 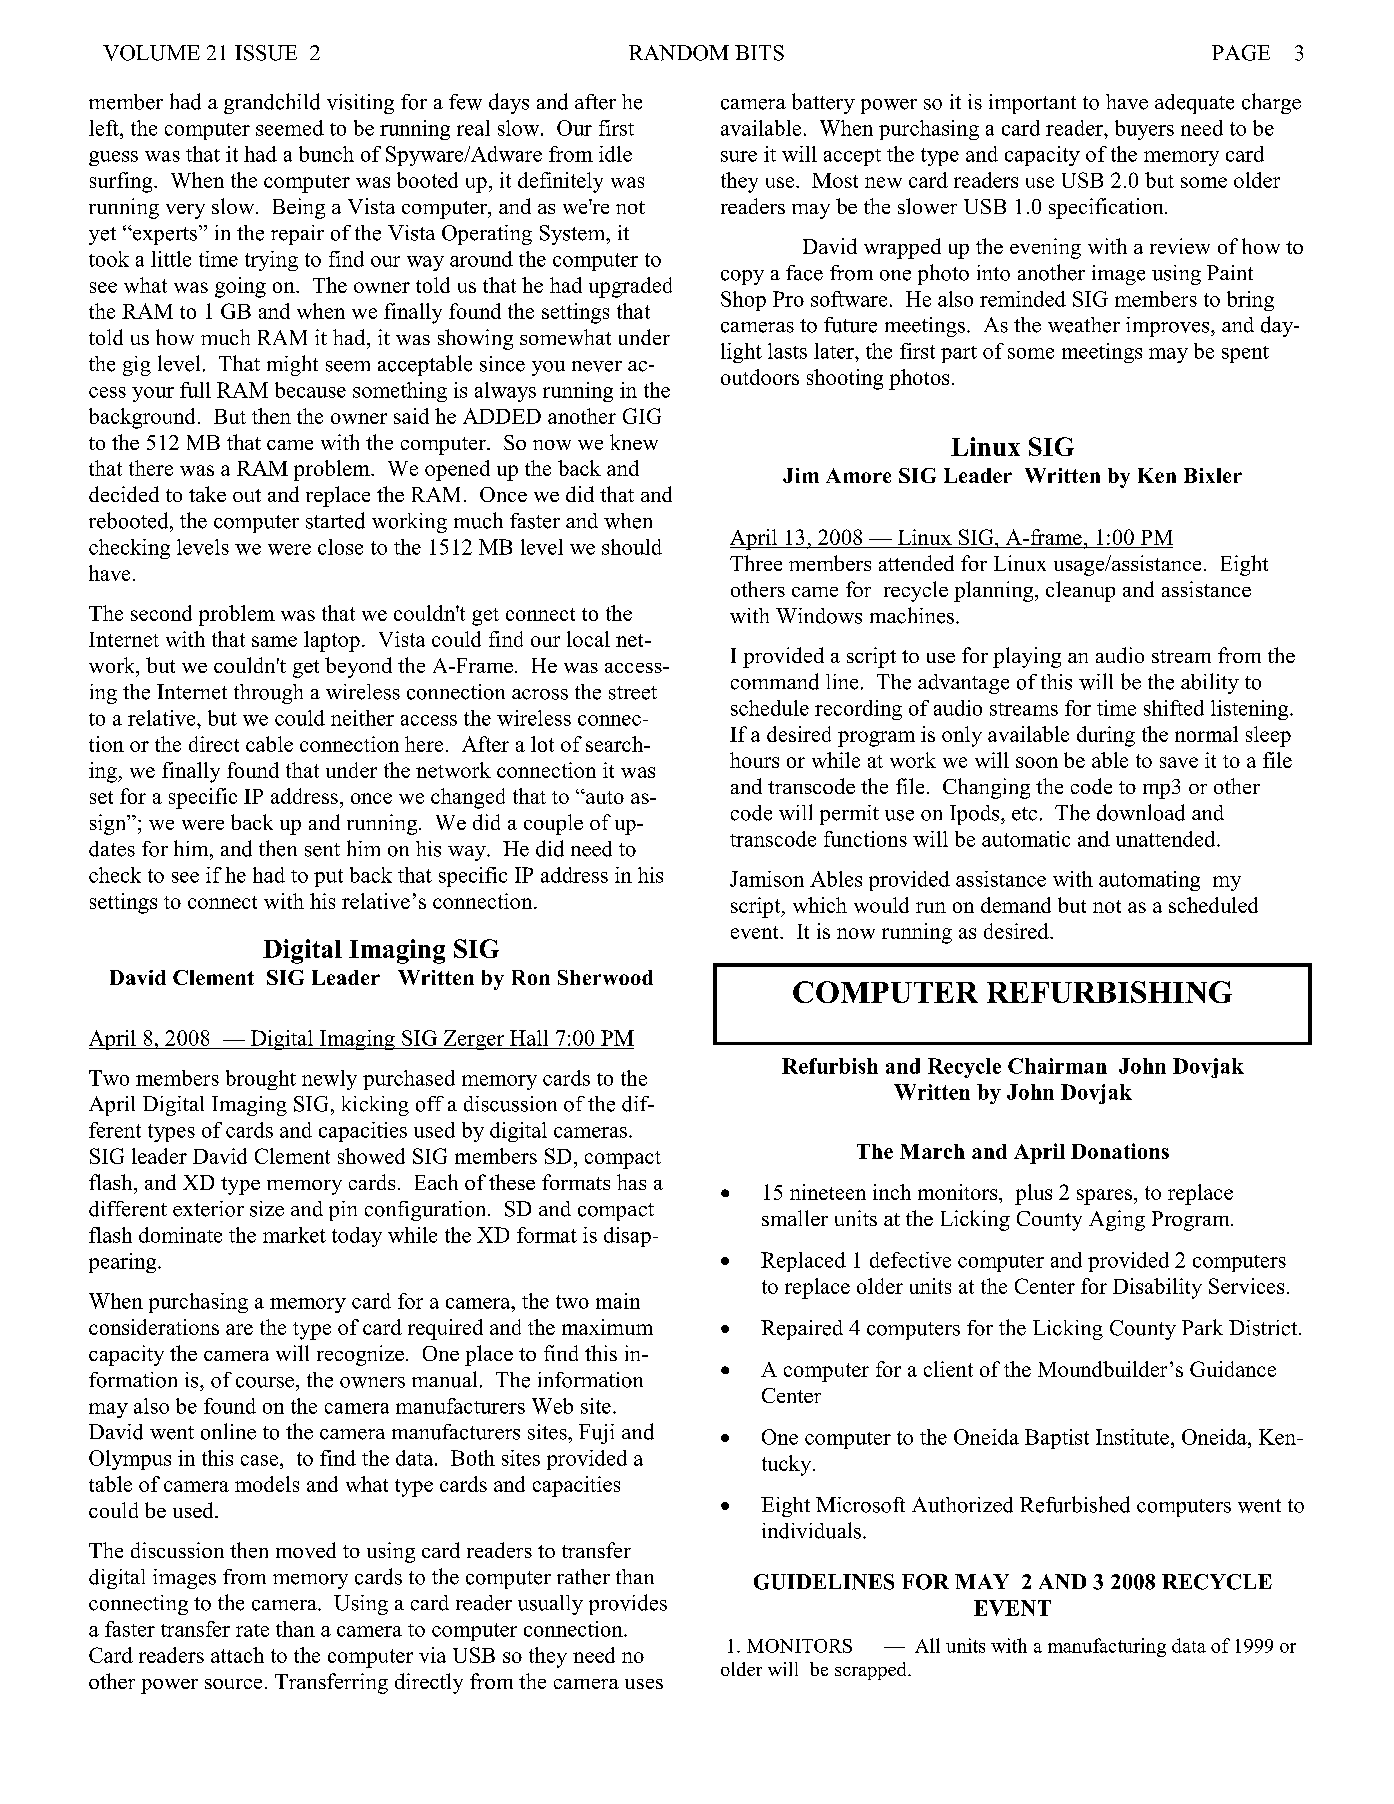 What do you see at coordinates (1144, 130) in the screenshot?
I see `buyers` at bounding box center [1144, 130].
